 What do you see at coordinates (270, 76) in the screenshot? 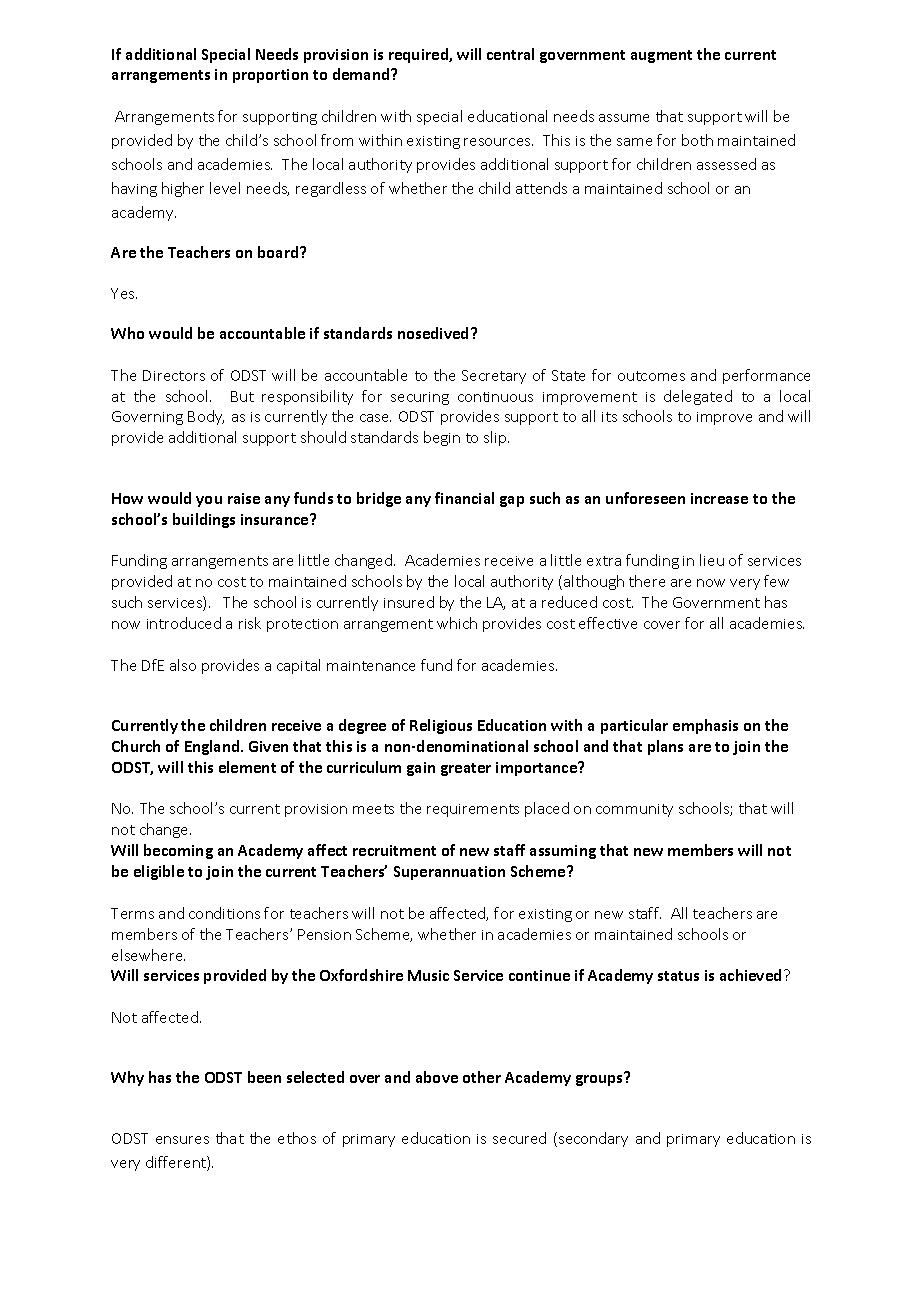
I see `proportion` at bounding box center [270, 76].
